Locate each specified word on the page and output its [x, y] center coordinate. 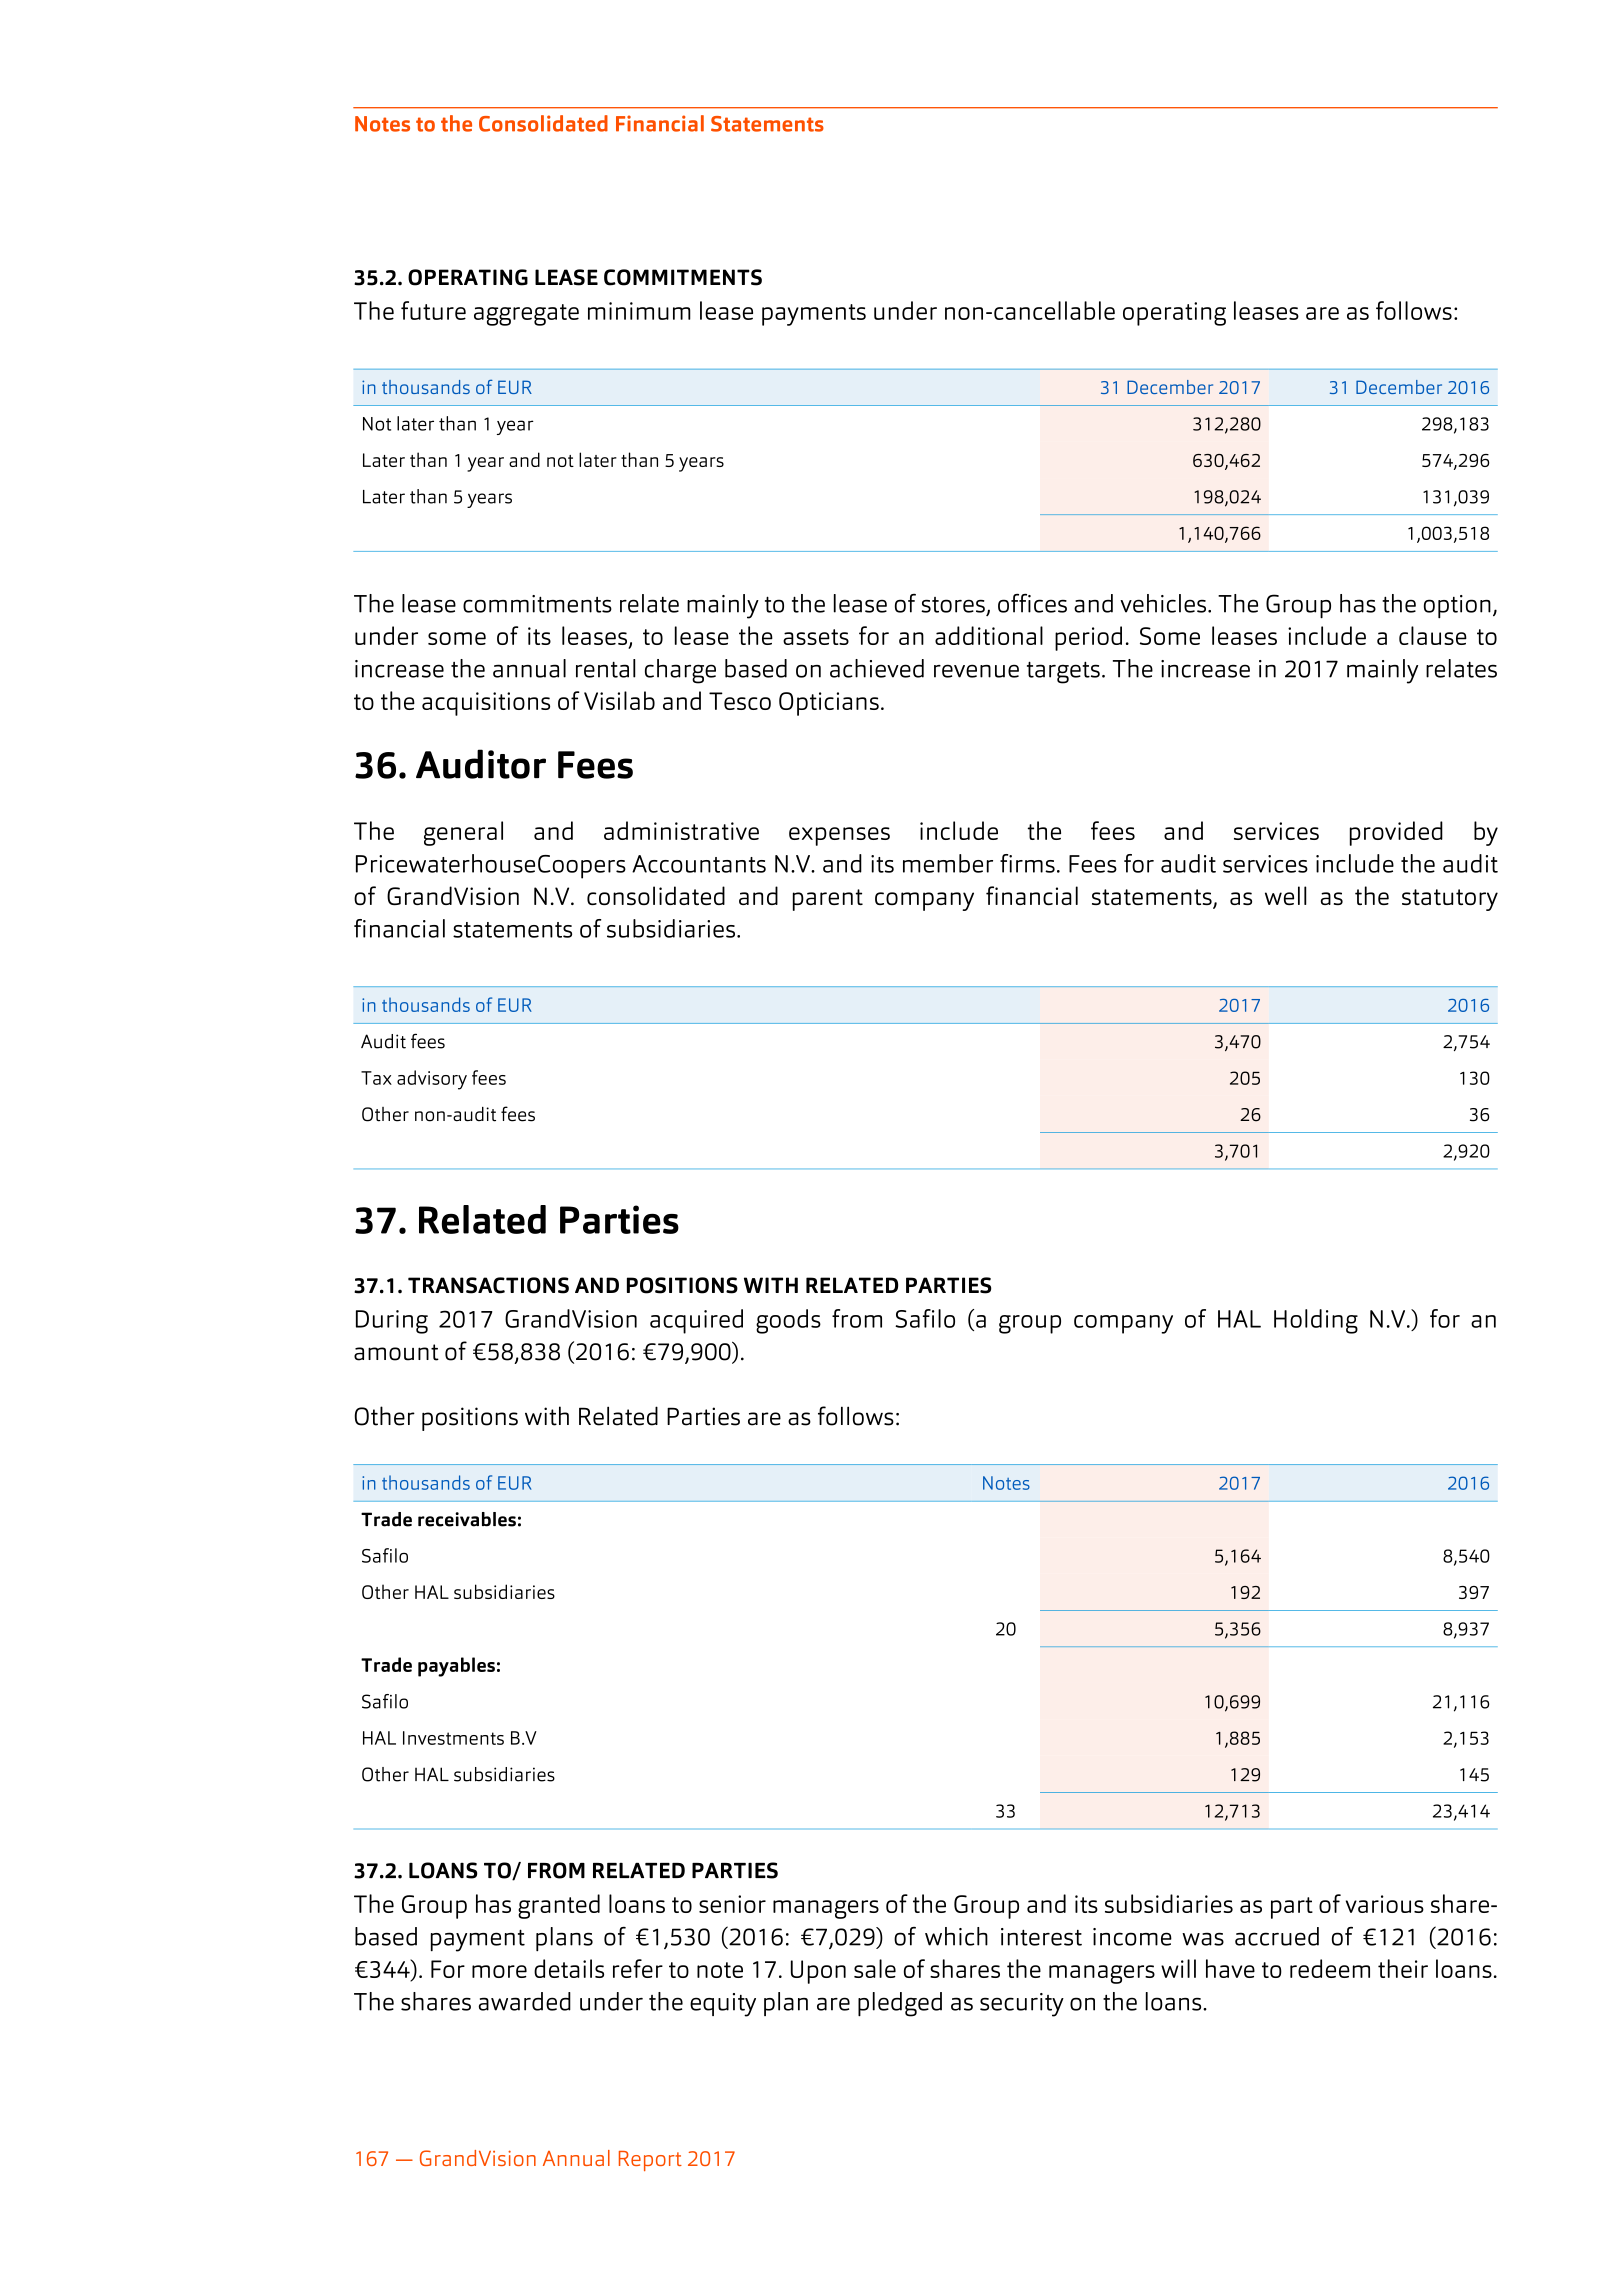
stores [953, 605]
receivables [467, 1519]
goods [788, 1321]
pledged [900, 2004]
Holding [1316, 1321]
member [948, 863]
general [463, 833]
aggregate [526, 315]
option [1457, 606]
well [1286, 895]
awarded [525, 2001]
